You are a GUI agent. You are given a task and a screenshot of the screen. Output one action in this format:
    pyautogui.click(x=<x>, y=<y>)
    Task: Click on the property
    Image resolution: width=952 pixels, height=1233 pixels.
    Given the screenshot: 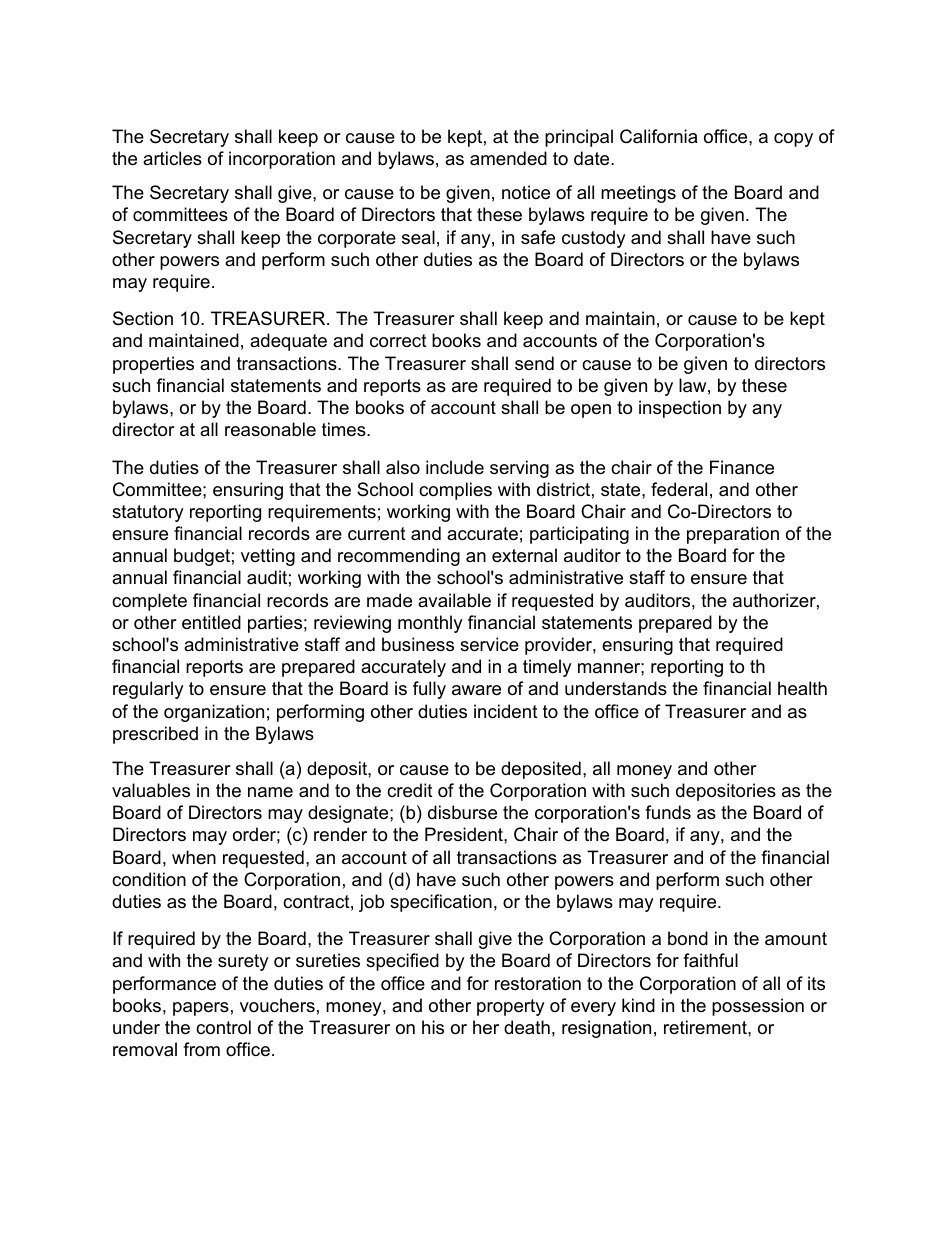 What is the action you would take?
    pyautogui.click(x=511, y=1007)
